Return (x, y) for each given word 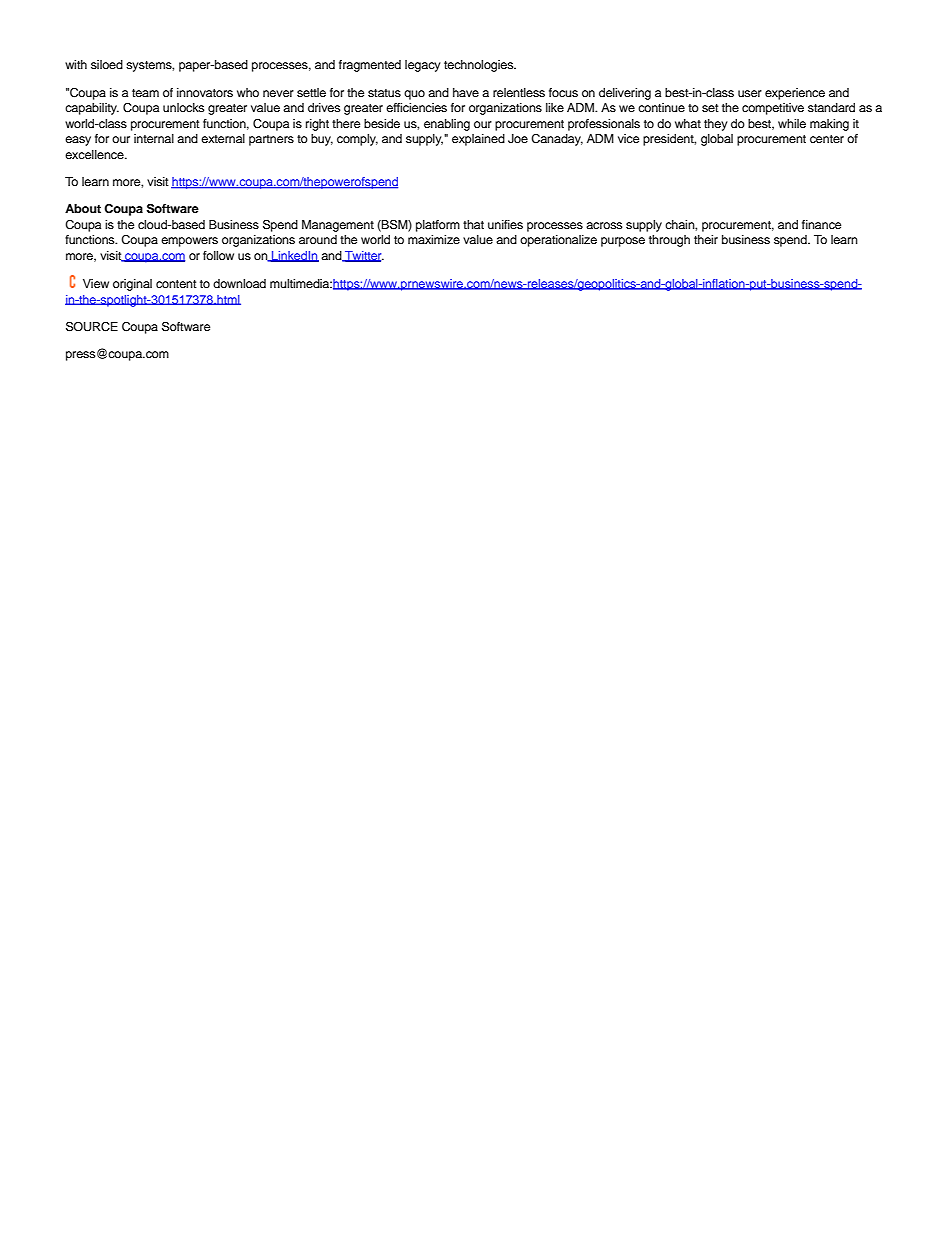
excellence (95, 154)
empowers (189, 242)
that (473, 224)
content (176, 284)
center (827, 139)
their (706, 239)
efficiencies (416, 107)
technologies (480, 66)
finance (821, 224)
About (83, 208)
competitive (773, 109)
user (750, 93)
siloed (107, 64)
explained (478, 140)
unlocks (183, 107)
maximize (434, 239)
